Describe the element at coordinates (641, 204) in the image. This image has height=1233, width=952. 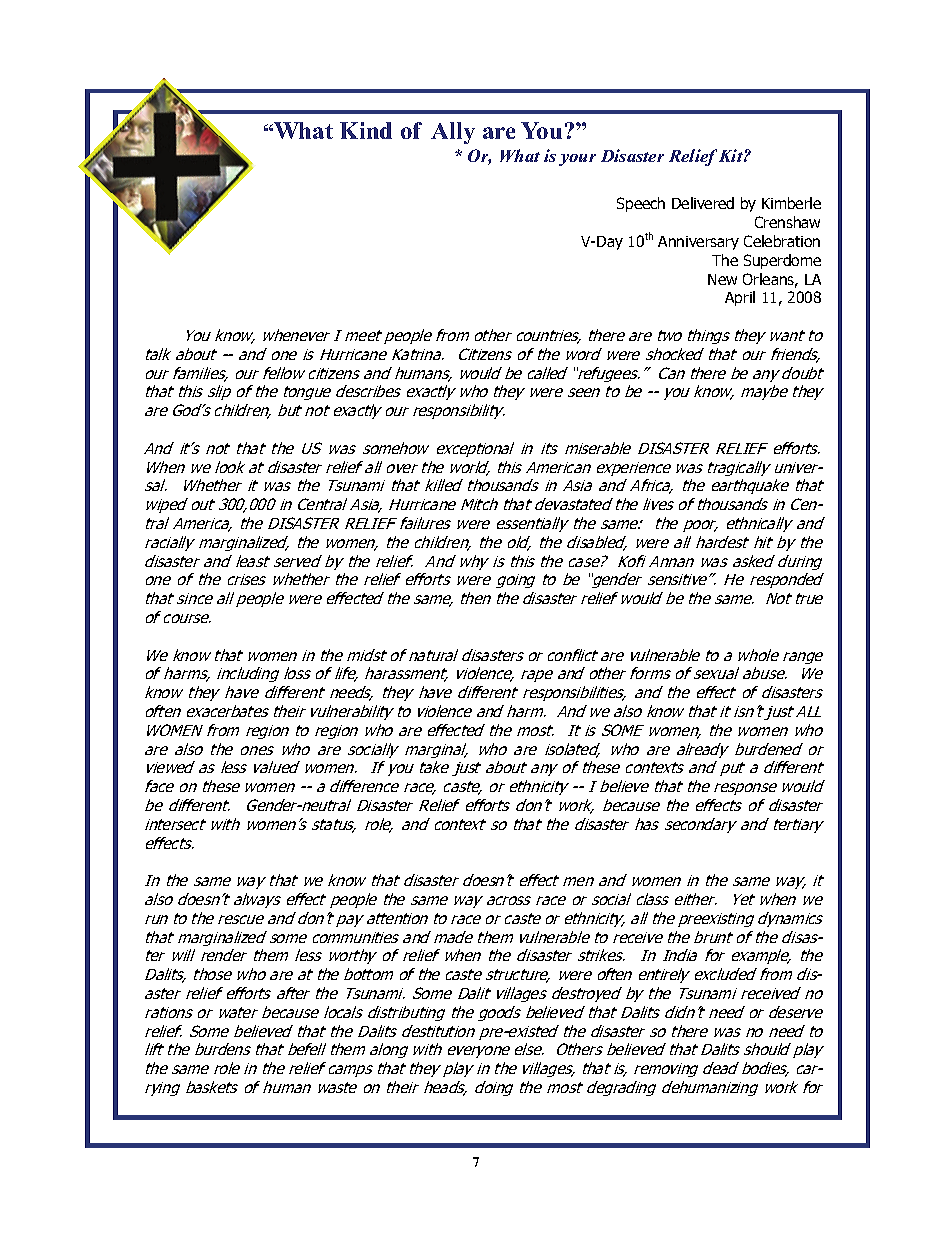
I see `Speech` at that location.
